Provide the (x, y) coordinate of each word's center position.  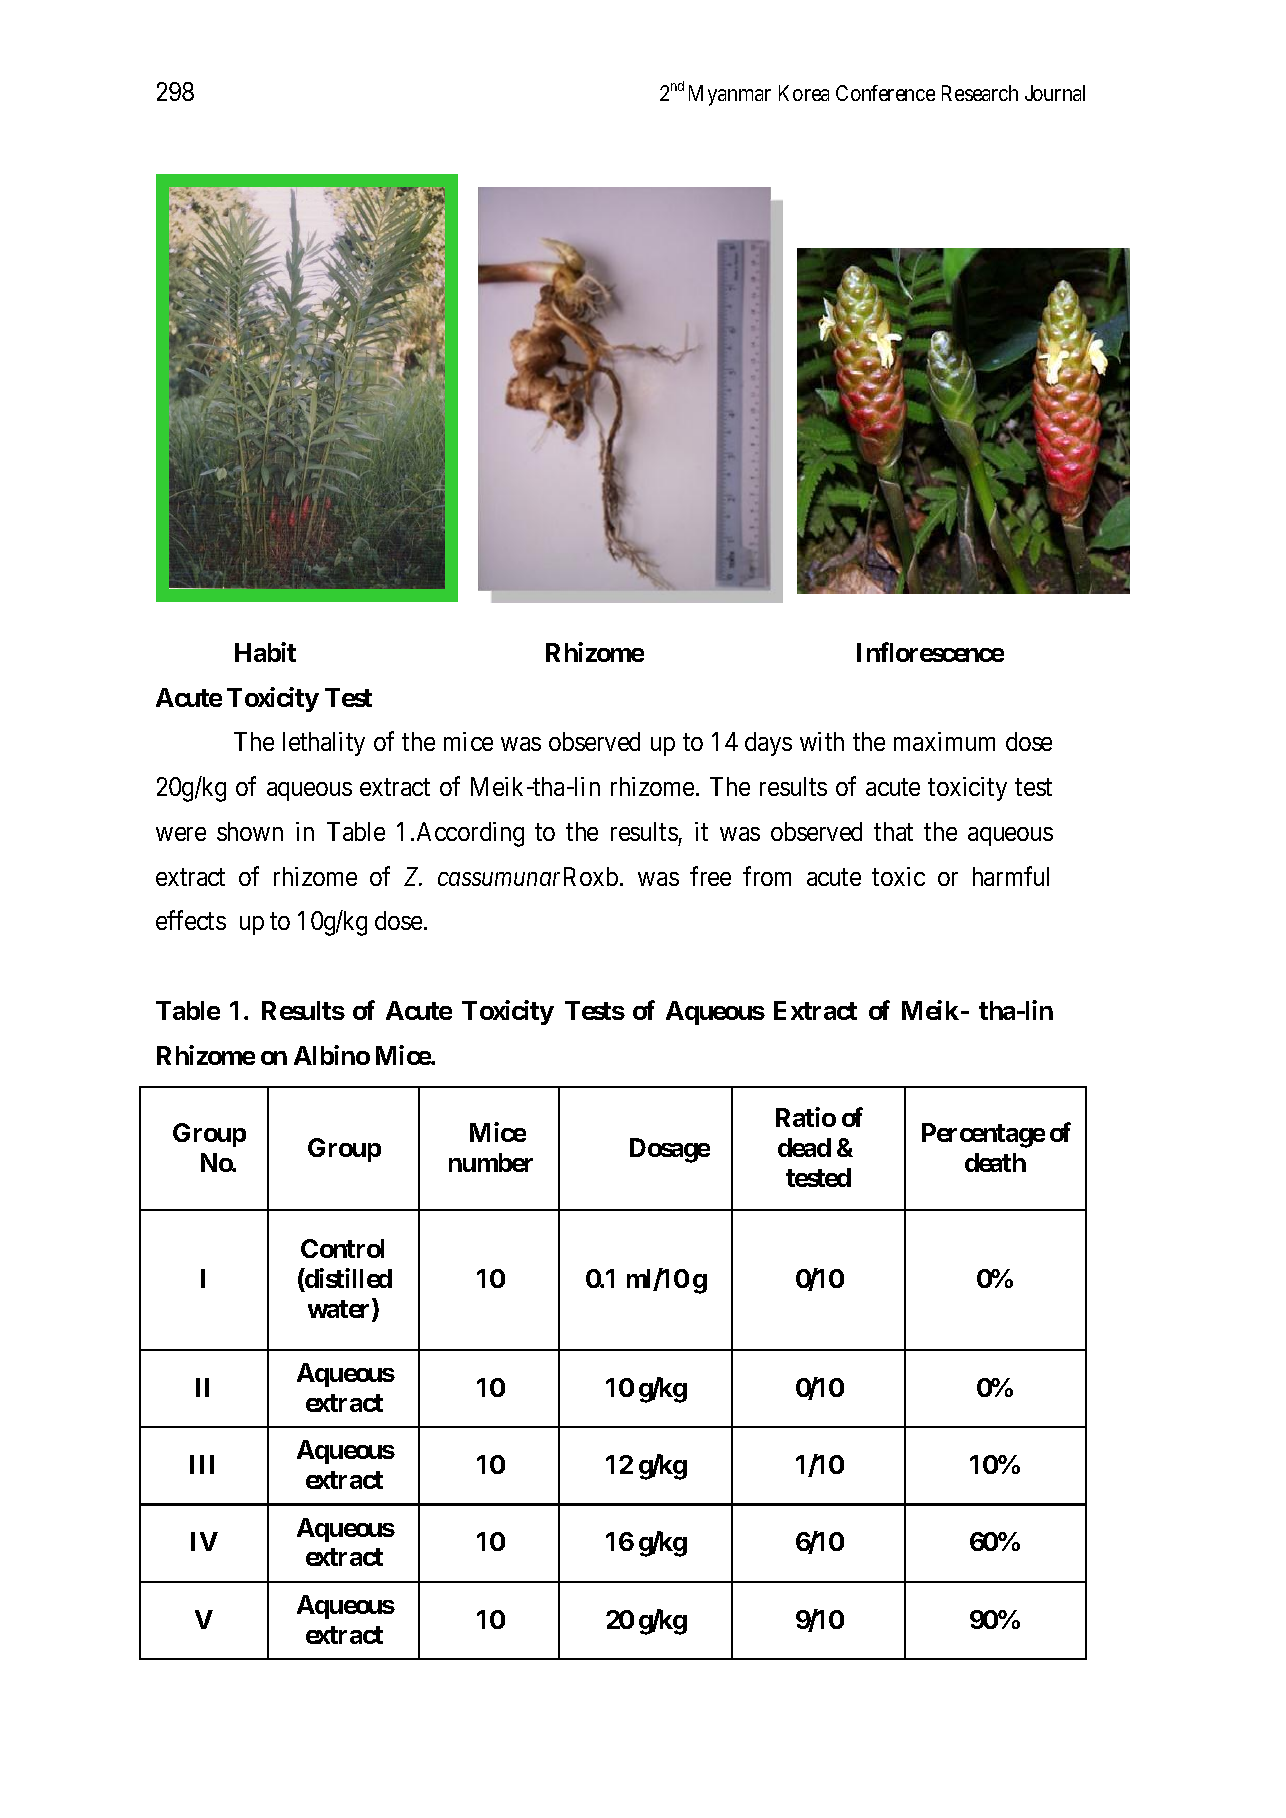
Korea (804, 93)
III (202, 1464)
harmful (1011, 876)
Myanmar (730, 95)
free (710, 876)
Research (980, 93)
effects (191, 920)
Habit (265, 652)
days (768, 744)
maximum (944, 741)
